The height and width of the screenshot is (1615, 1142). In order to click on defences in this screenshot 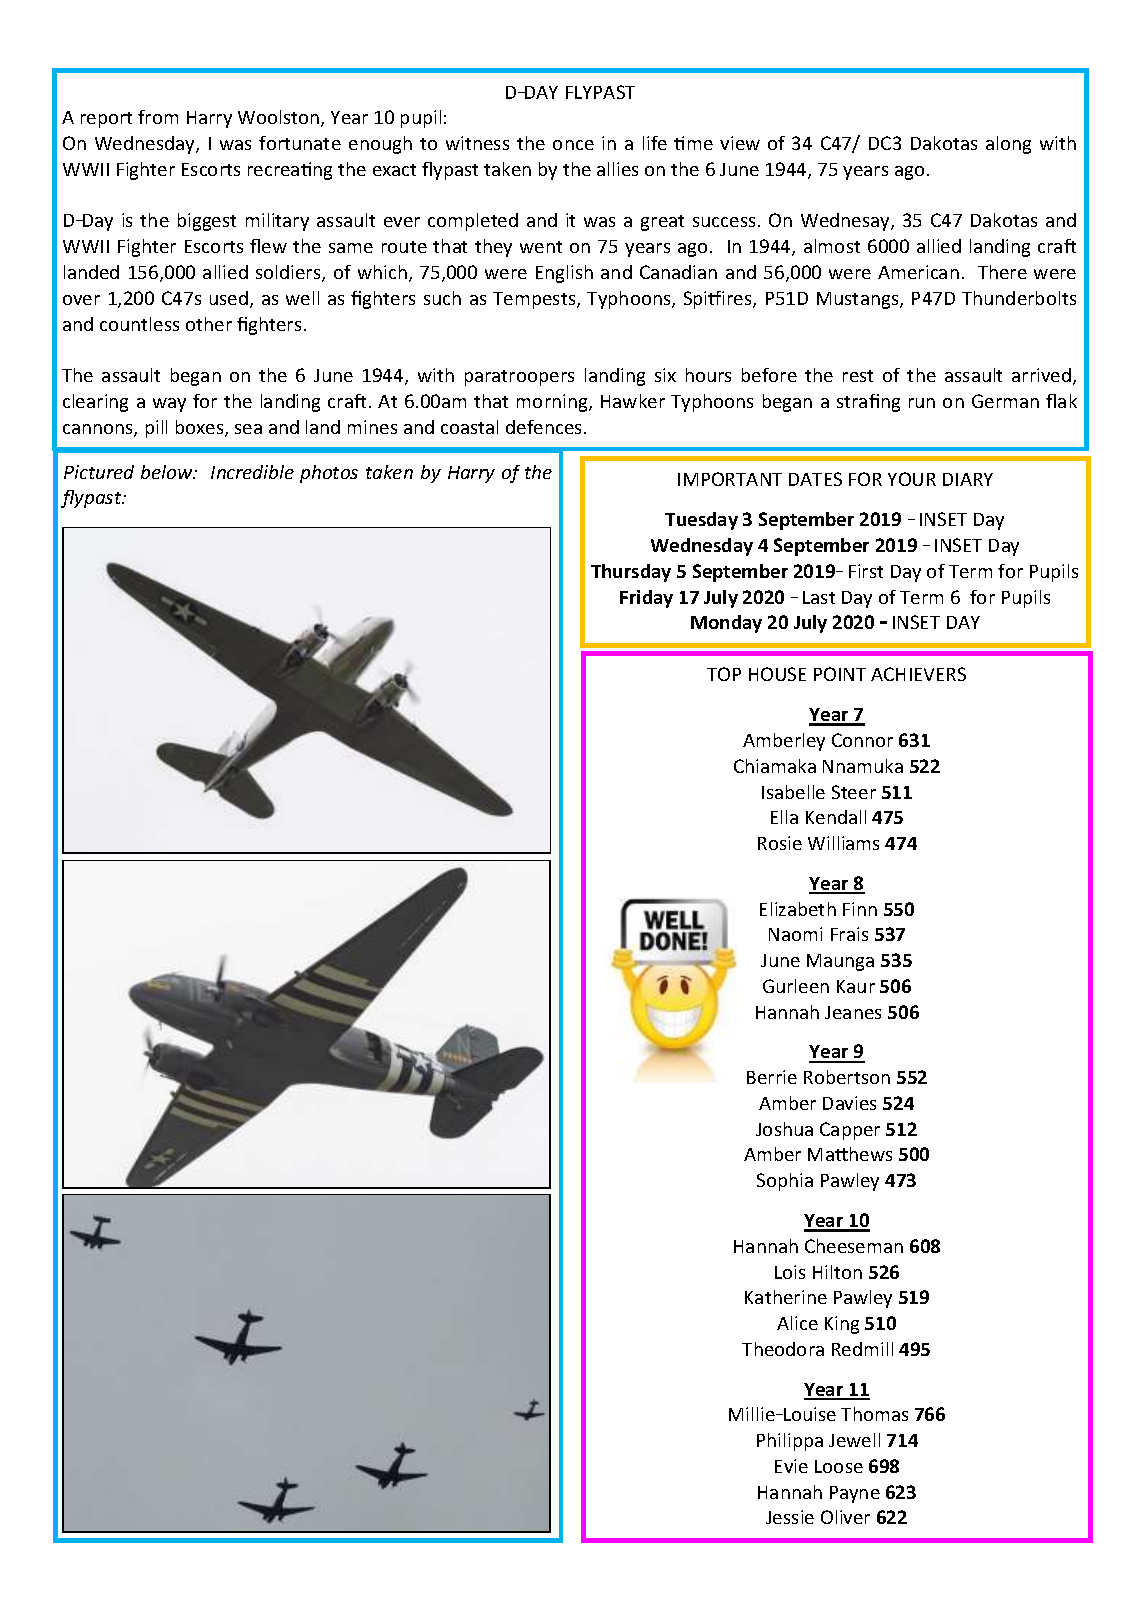, I will do `click(545, 427)`.
